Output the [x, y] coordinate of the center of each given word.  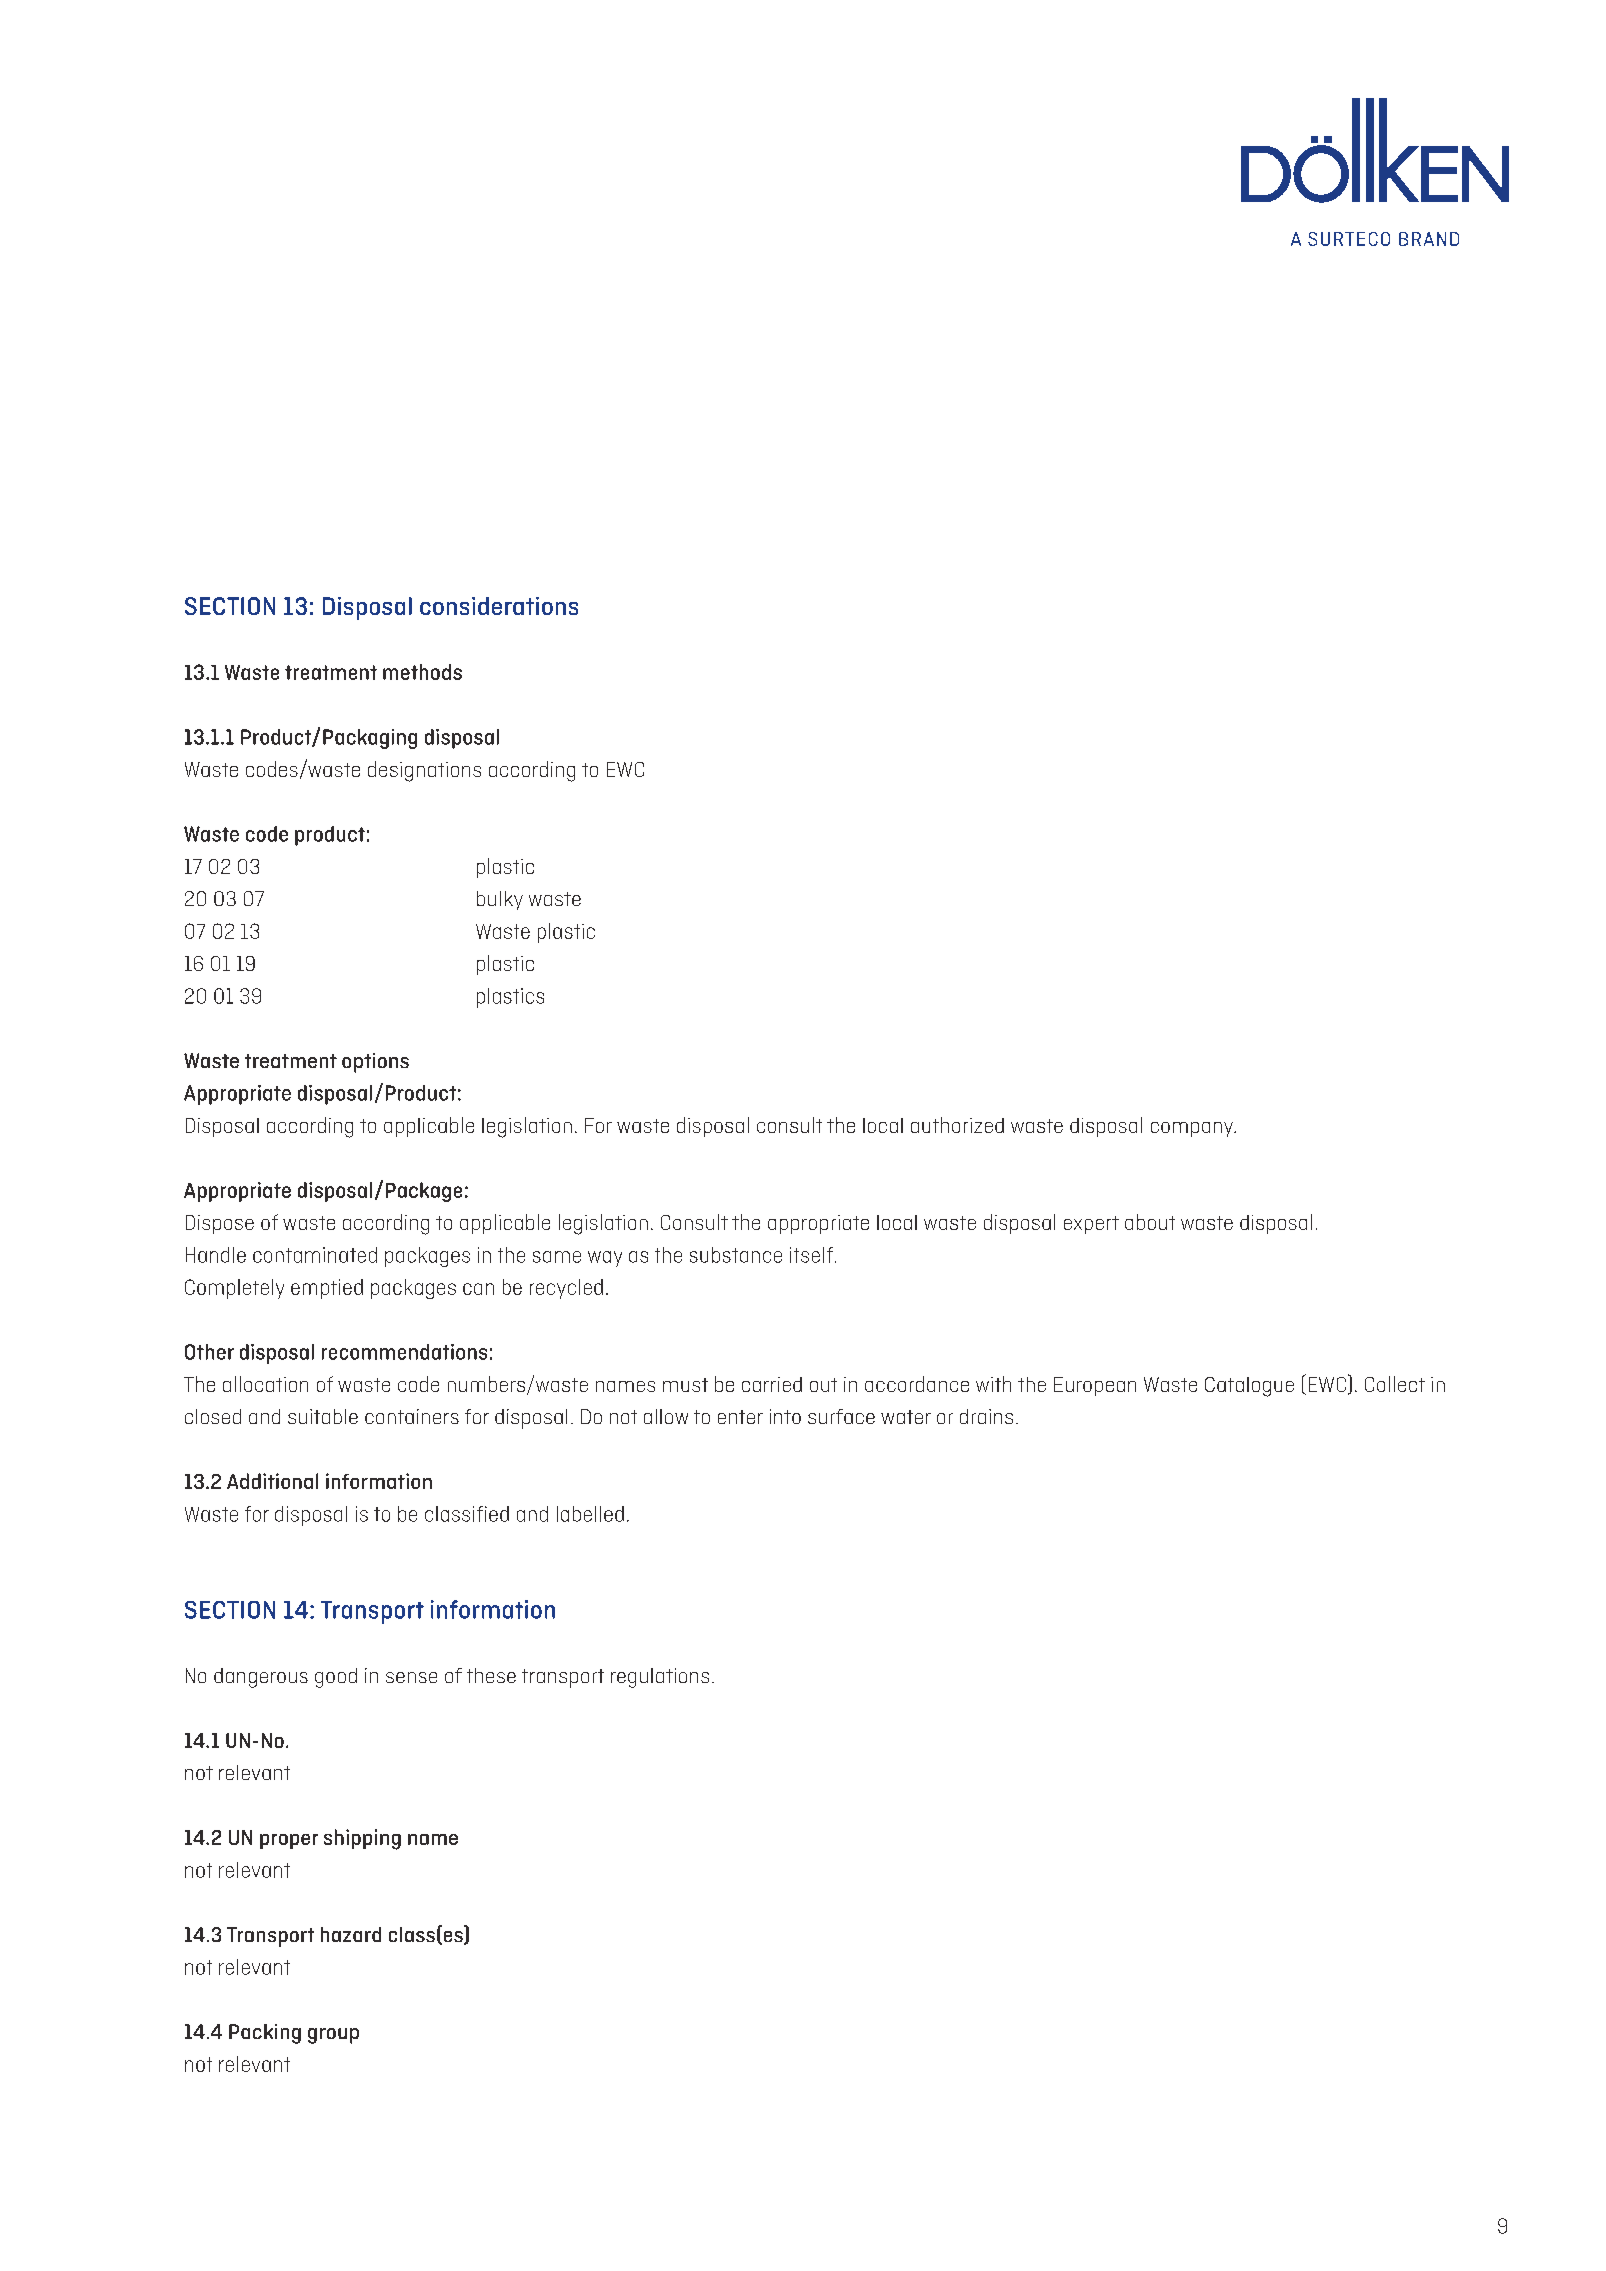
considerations [499, 606]
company [1193, 1129]
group [333, 2036]
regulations [660, 1678]
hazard [351, 1934]
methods [422, 672]
